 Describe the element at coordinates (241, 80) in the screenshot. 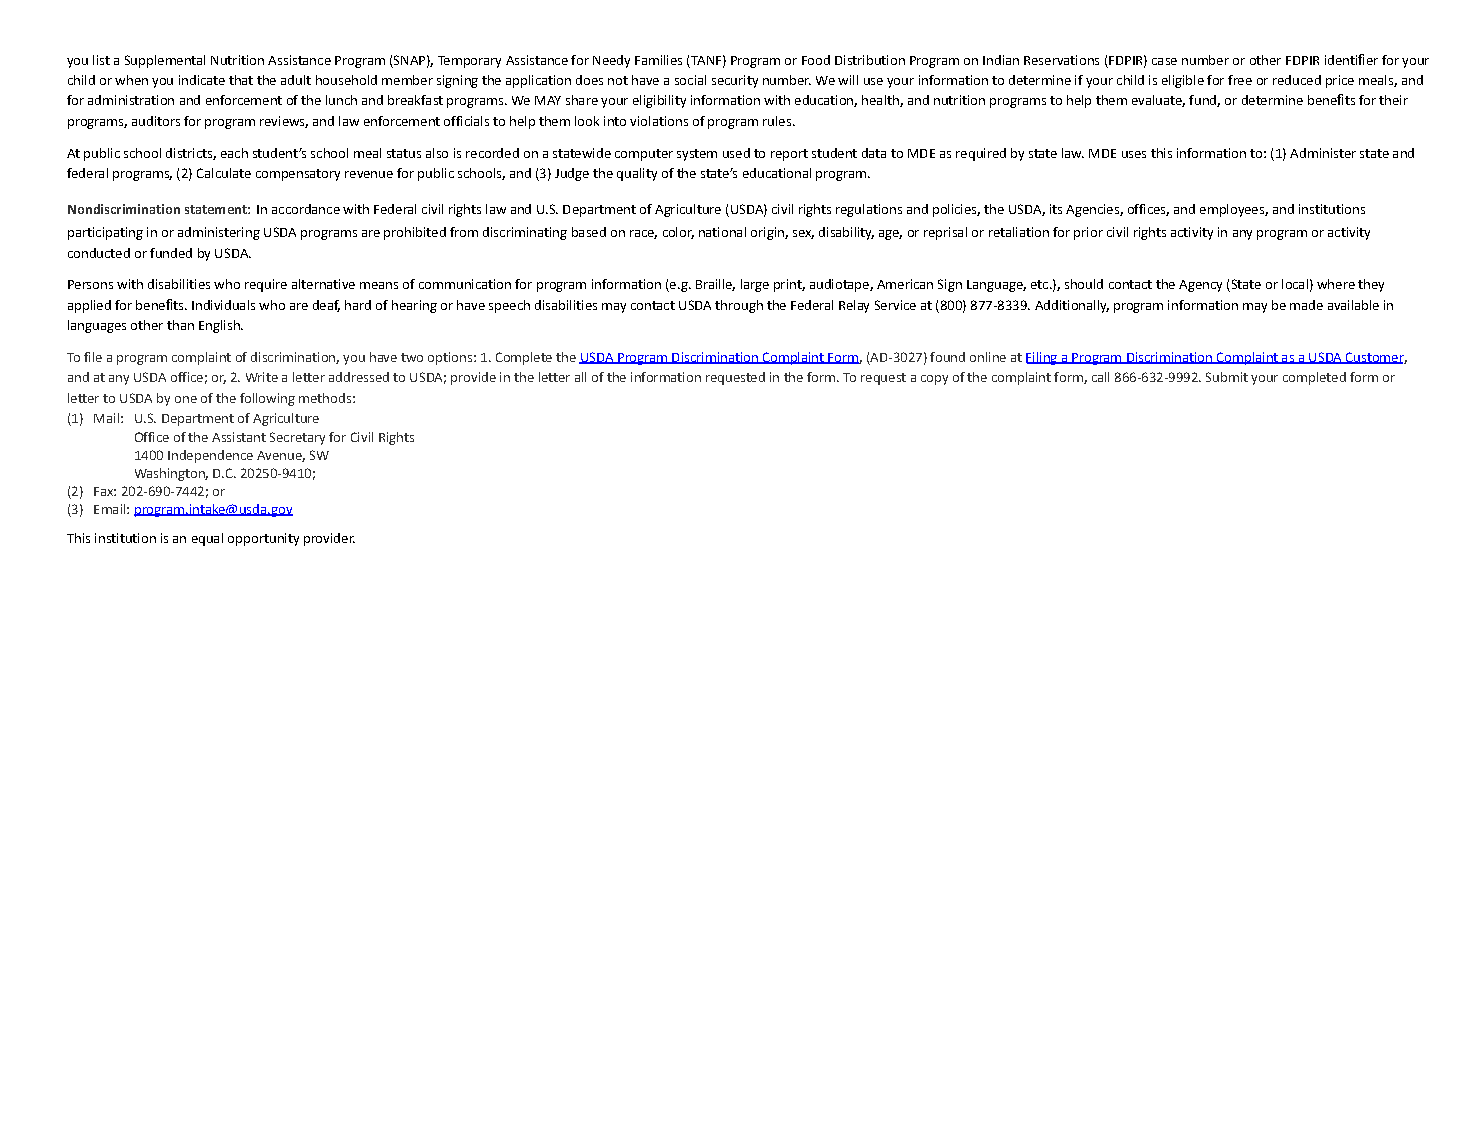

I see `that` at that location.
